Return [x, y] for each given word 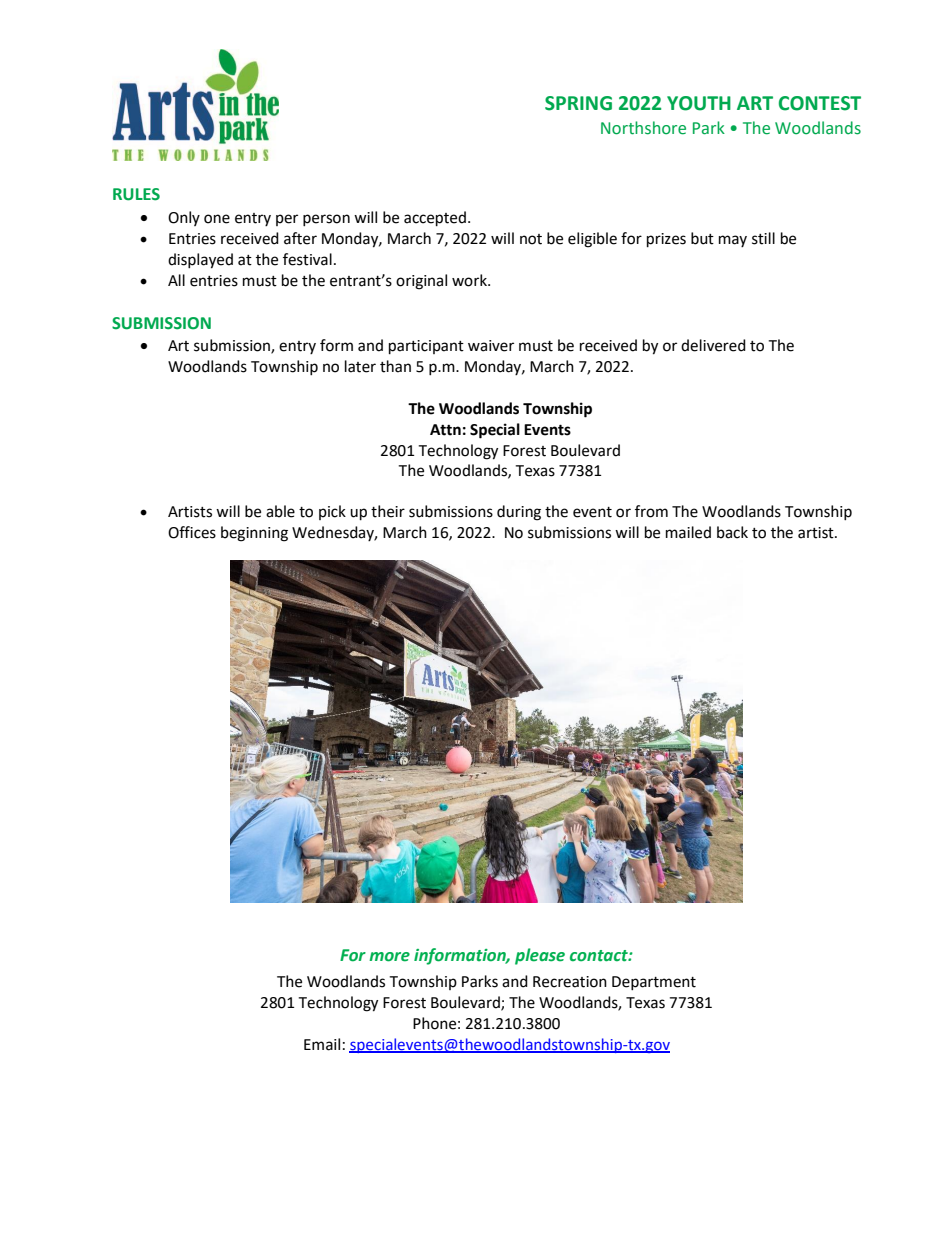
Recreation [570, 982]
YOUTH [699, 103]
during [519, 513]
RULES [136, 194]
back [732, 532]
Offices [192, 532]
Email [322, 1044]
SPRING [578, 103]
